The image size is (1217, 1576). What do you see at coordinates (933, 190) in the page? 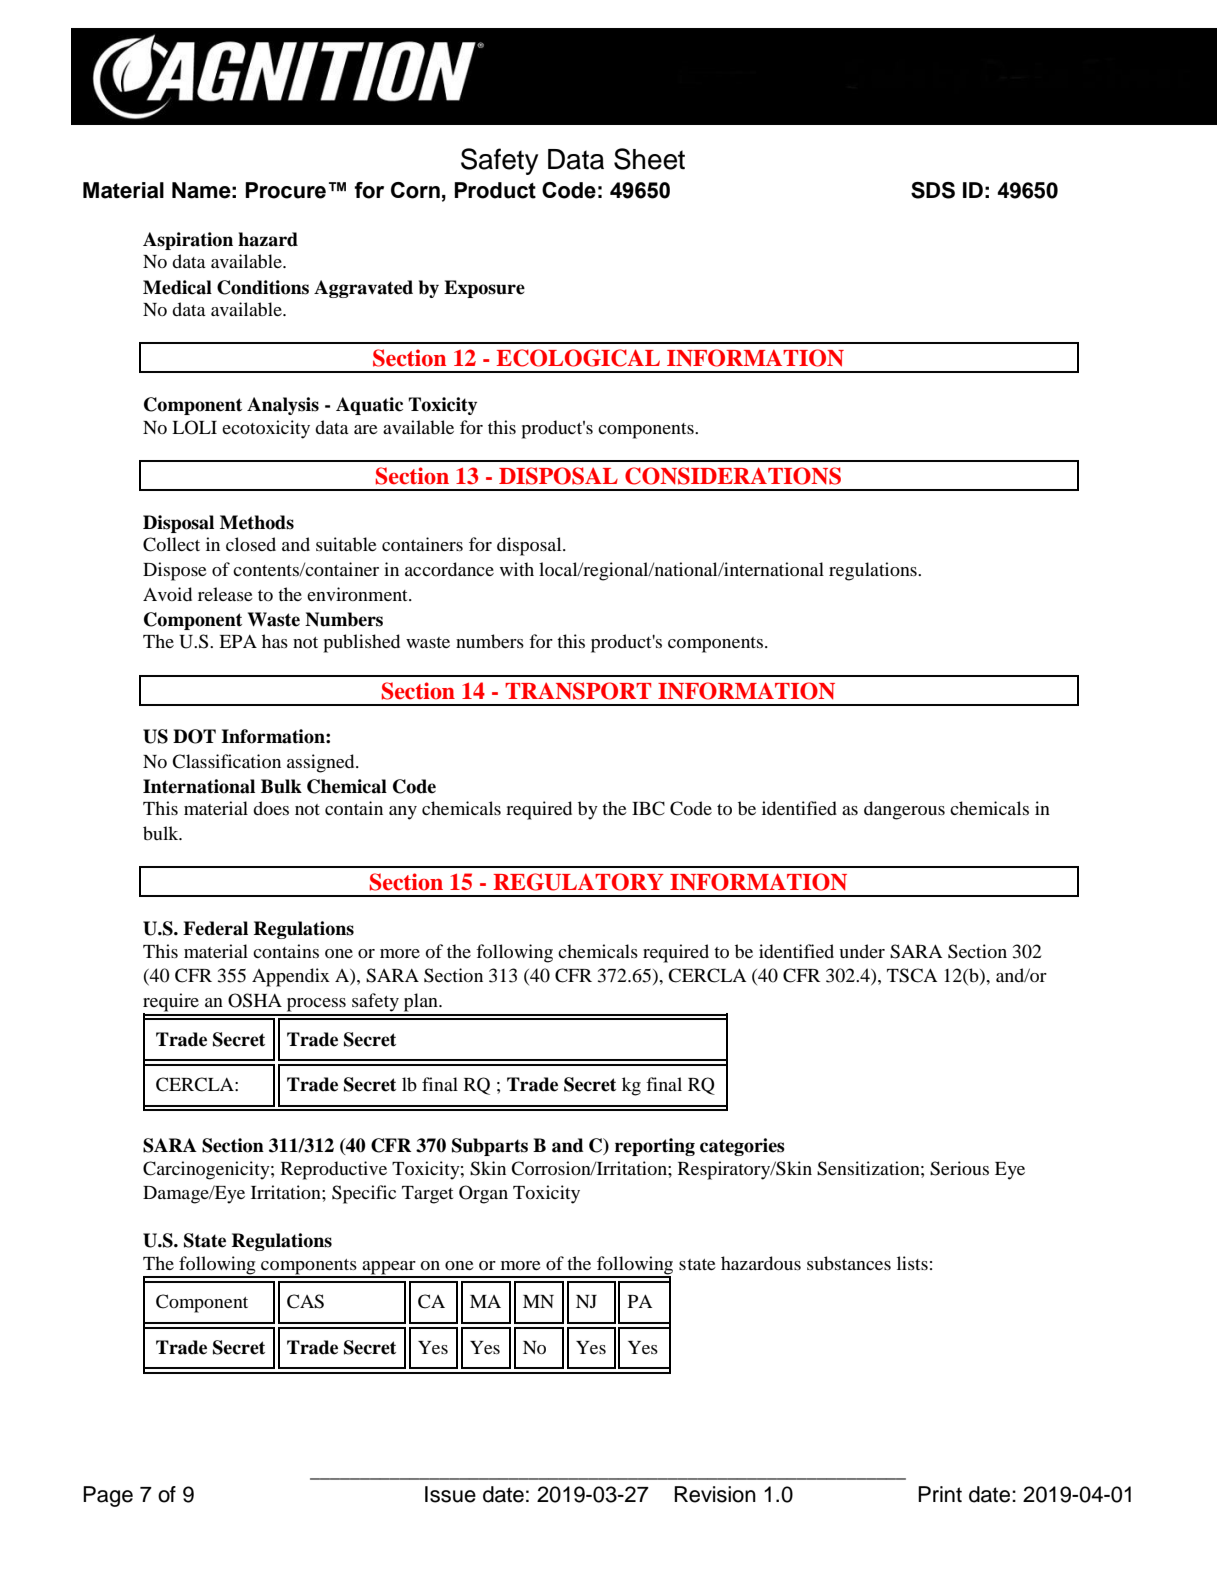
I see `SDS` at bounding box center [933, 190].
